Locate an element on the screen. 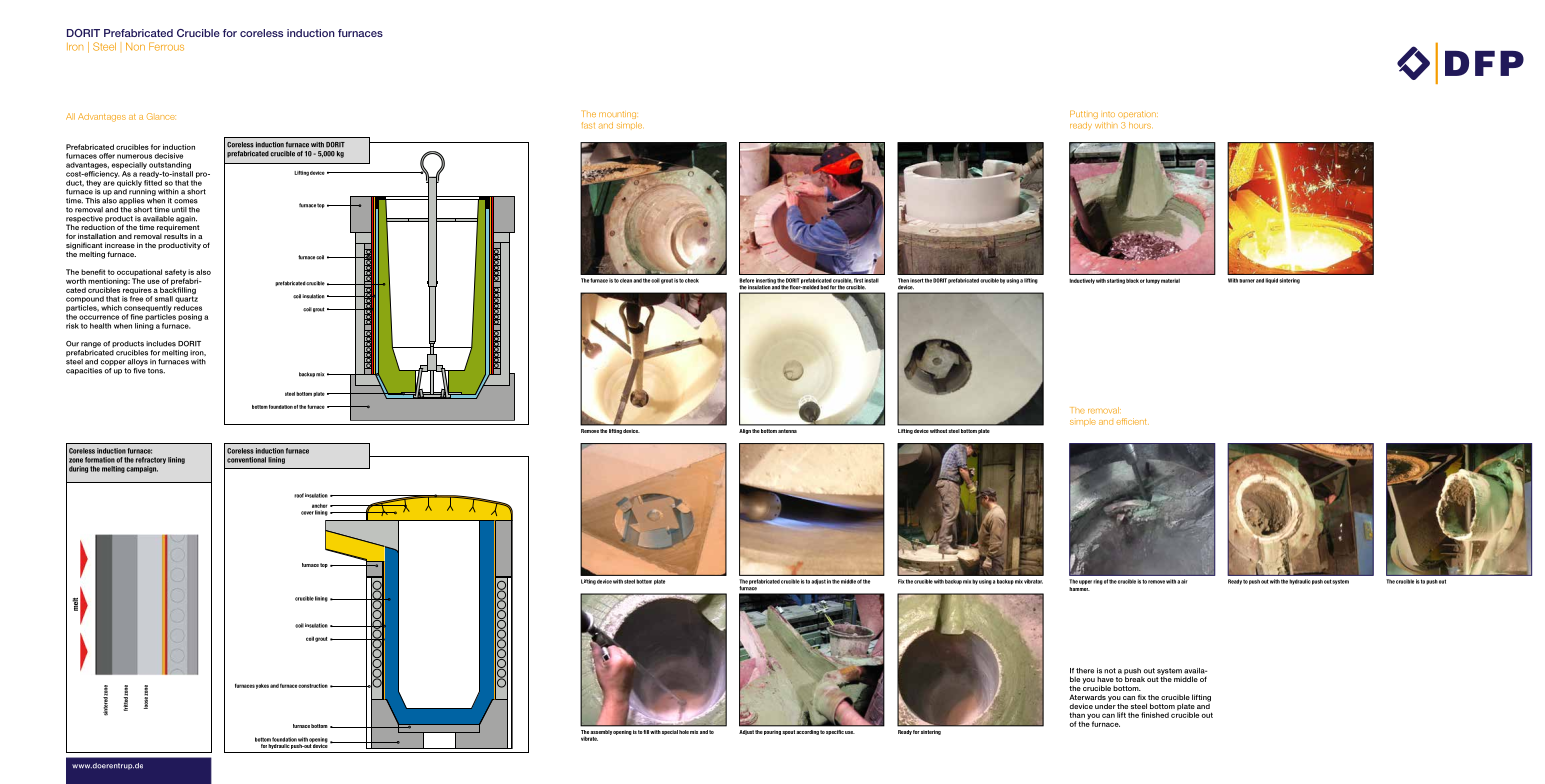 The image size is (1545, 784). hole is located at coordinates (684, 732).
